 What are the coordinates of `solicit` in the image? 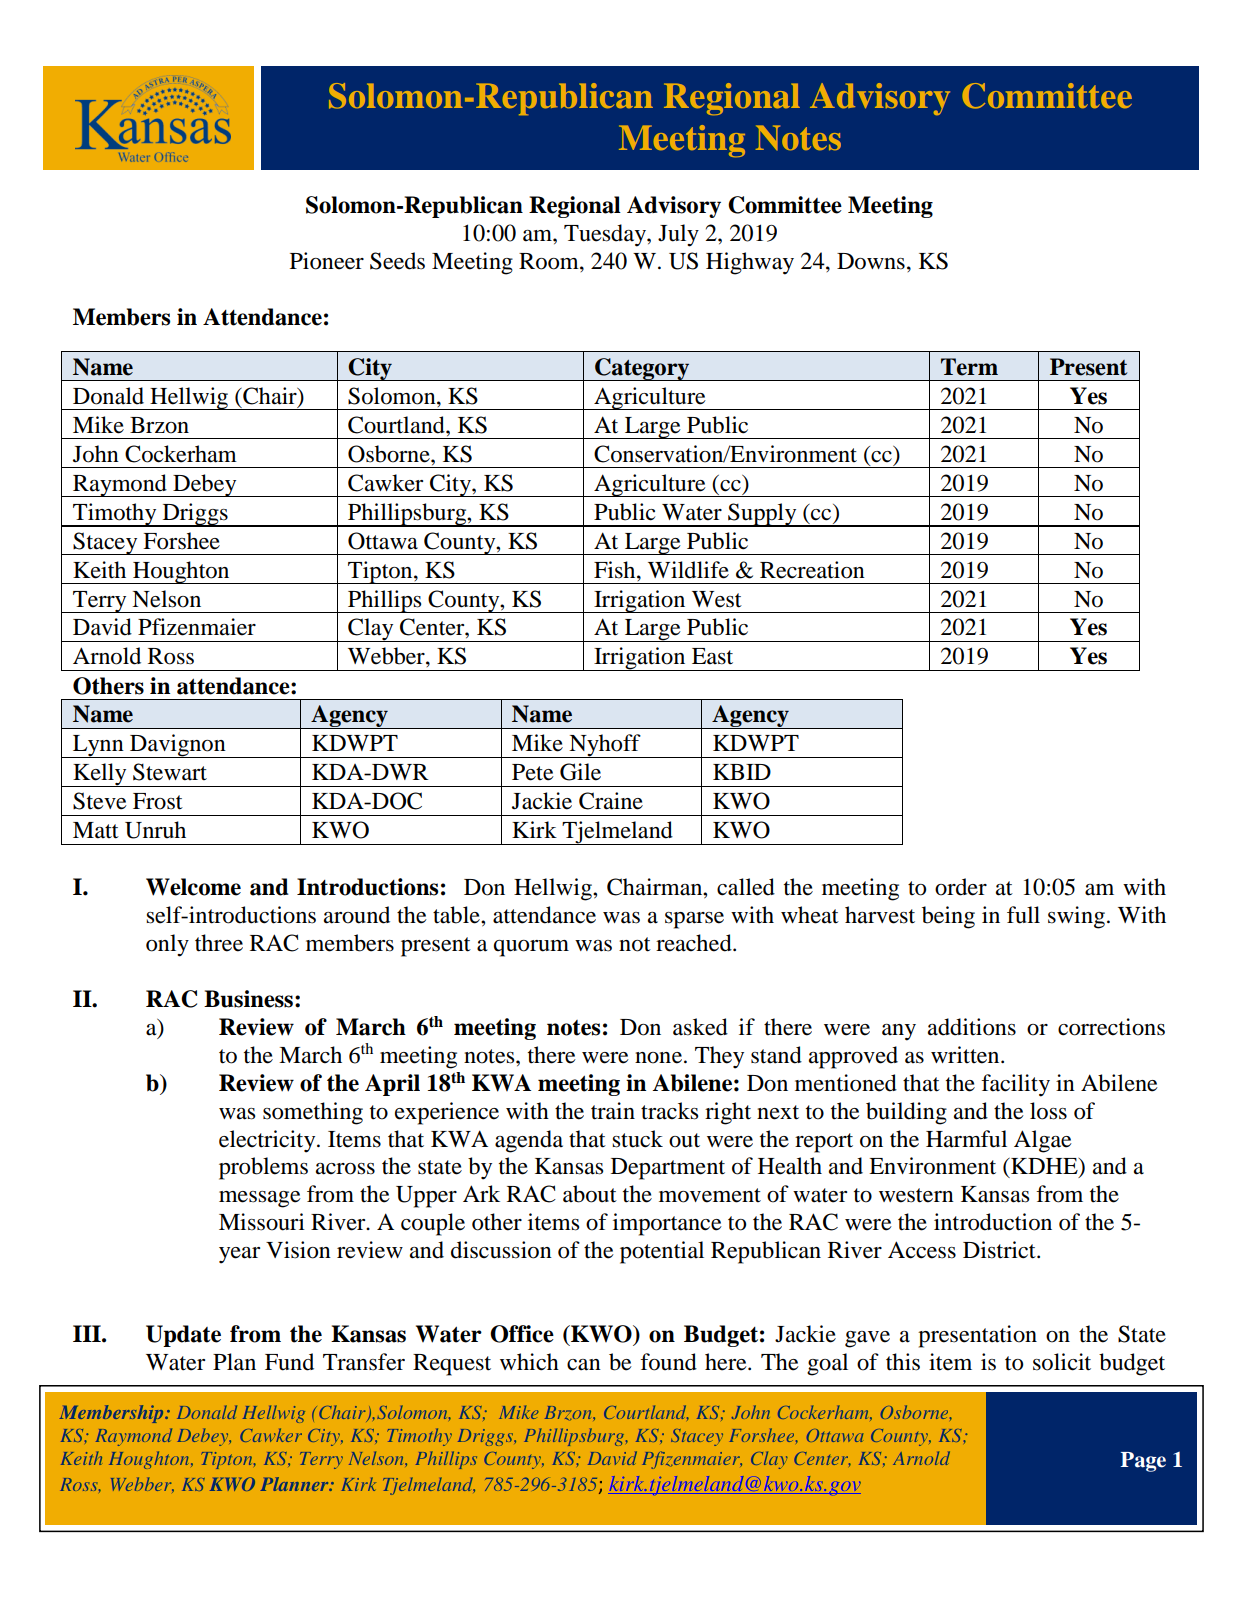 It's located at (1062, 1362).
